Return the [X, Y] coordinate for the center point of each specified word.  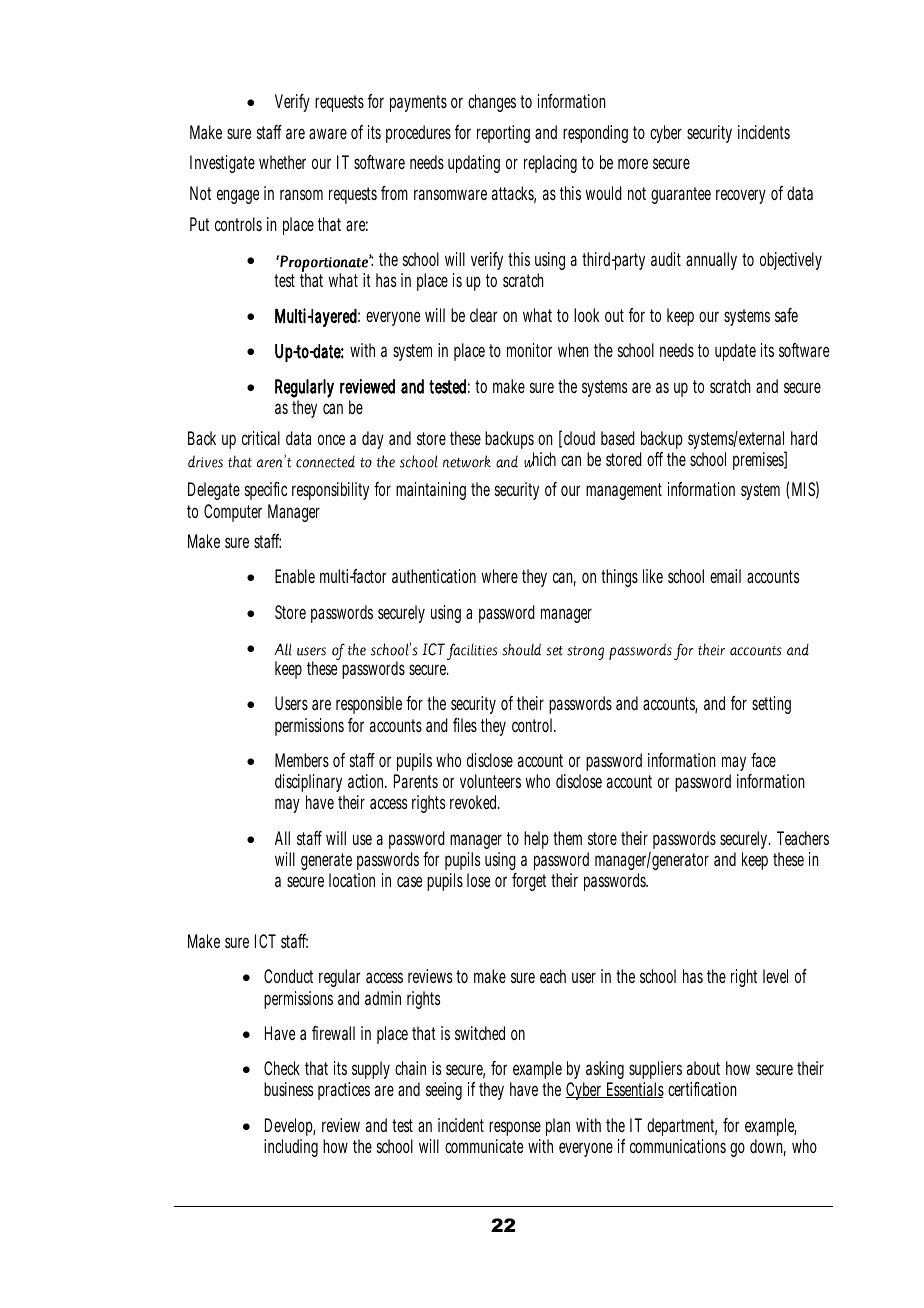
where [500, 576]
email [725, 576]
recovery [741, 196]
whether [282, 162]
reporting [503, 134]
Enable [295, 576]
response [515, 1128]
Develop [290, 1127]
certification [702, 1089]
